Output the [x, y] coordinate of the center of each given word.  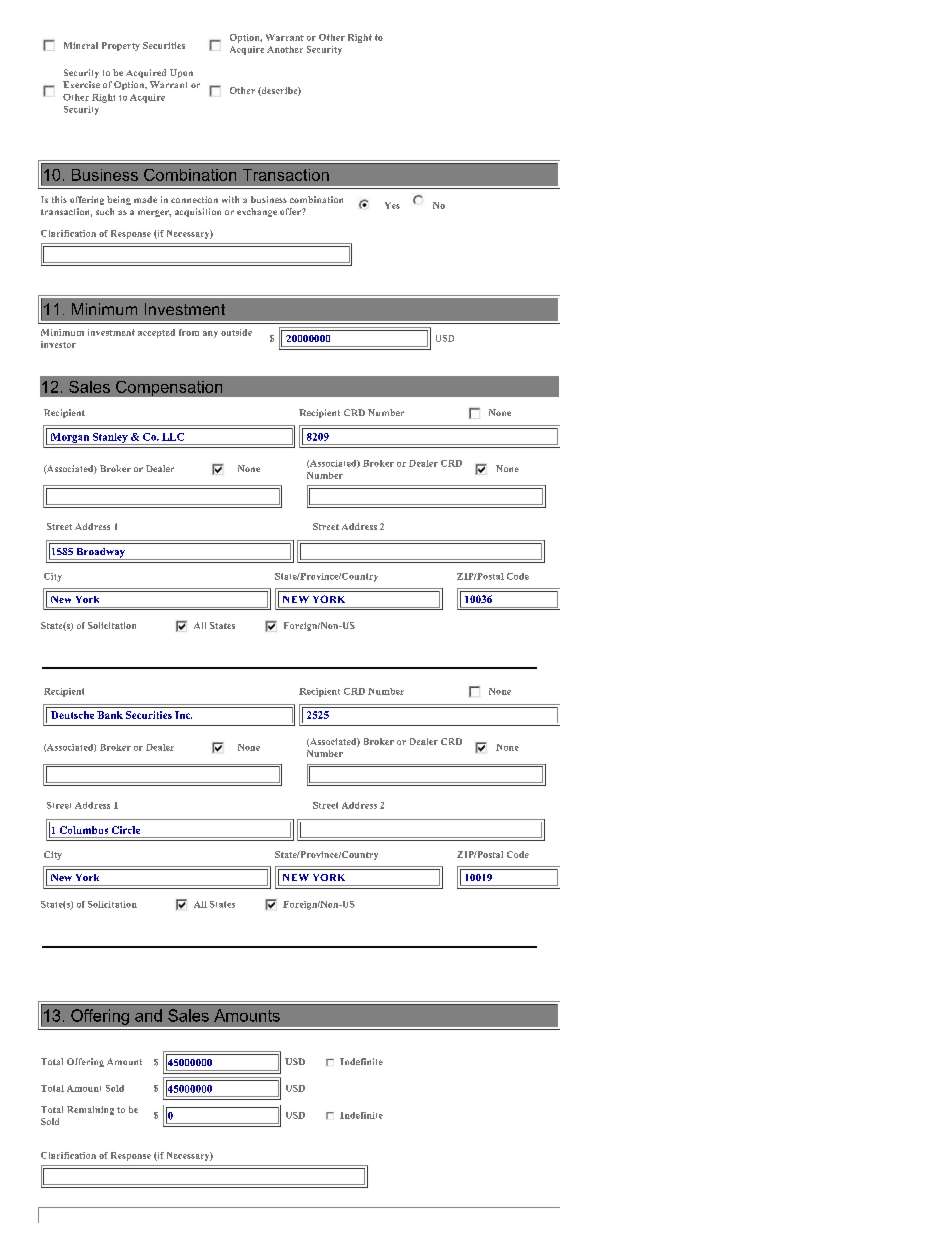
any [210, 334]
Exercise [81, 84]
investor [58, 344]
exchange [257, 212]
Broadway [101, 554]
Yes [392, 205]
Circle [126, 830]
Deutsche [72, 715]
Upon [181, 73]
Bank [110, 715]
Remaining [90, 1110]
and [148, 1015]
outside [236, 332]
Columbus [84, 830]
